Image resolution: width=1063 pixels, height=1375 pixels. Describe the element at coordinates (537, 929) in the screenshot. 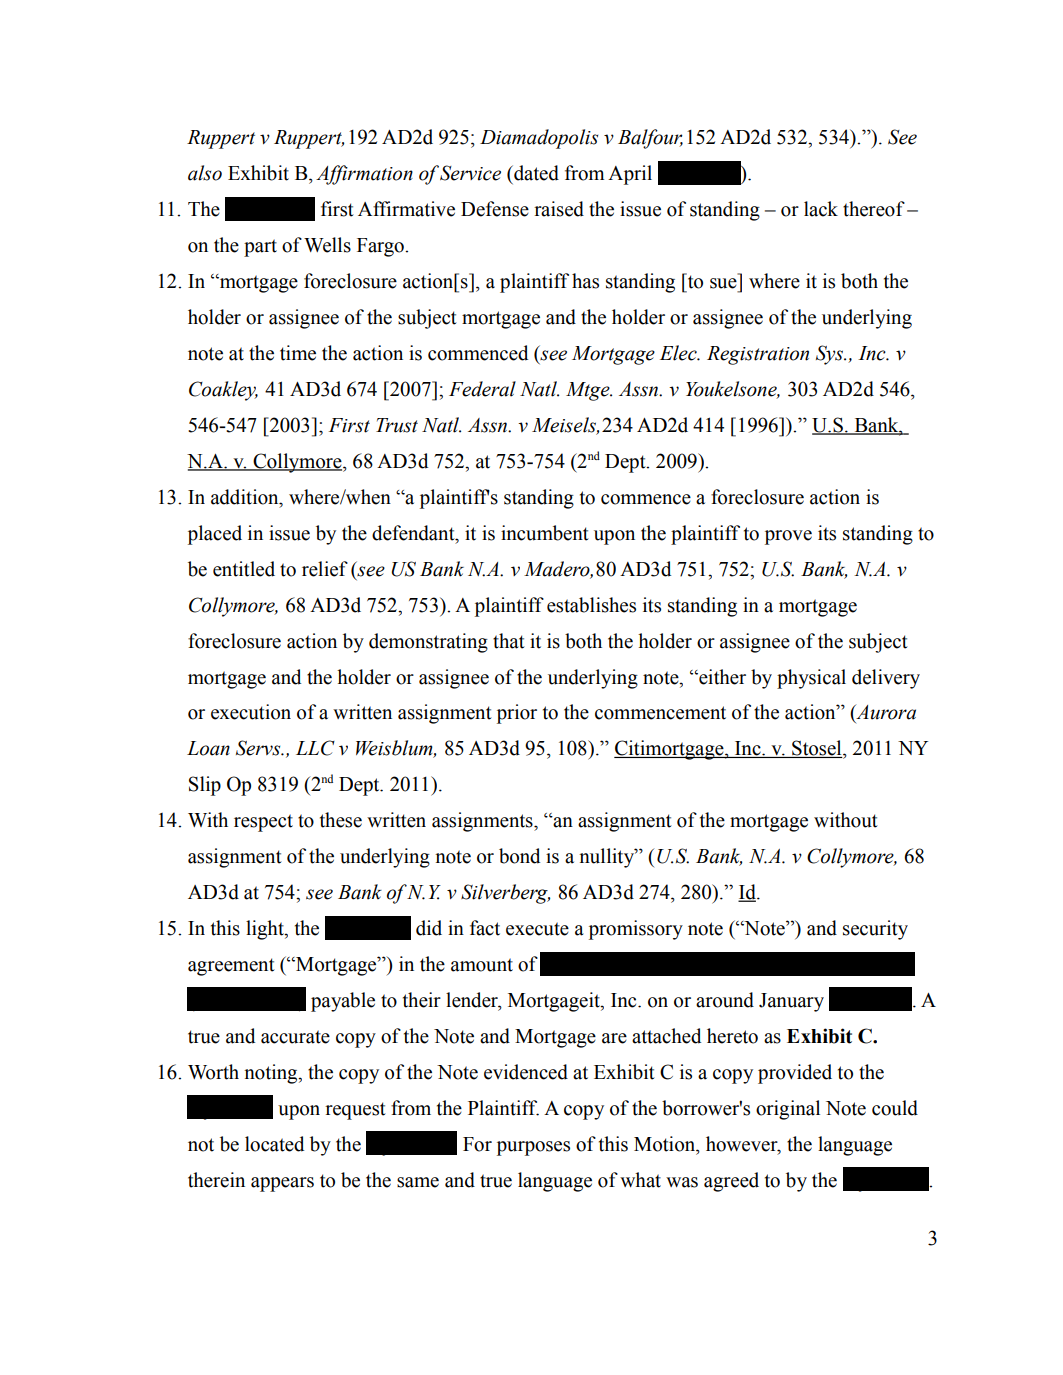

I see `execute` at that location.
